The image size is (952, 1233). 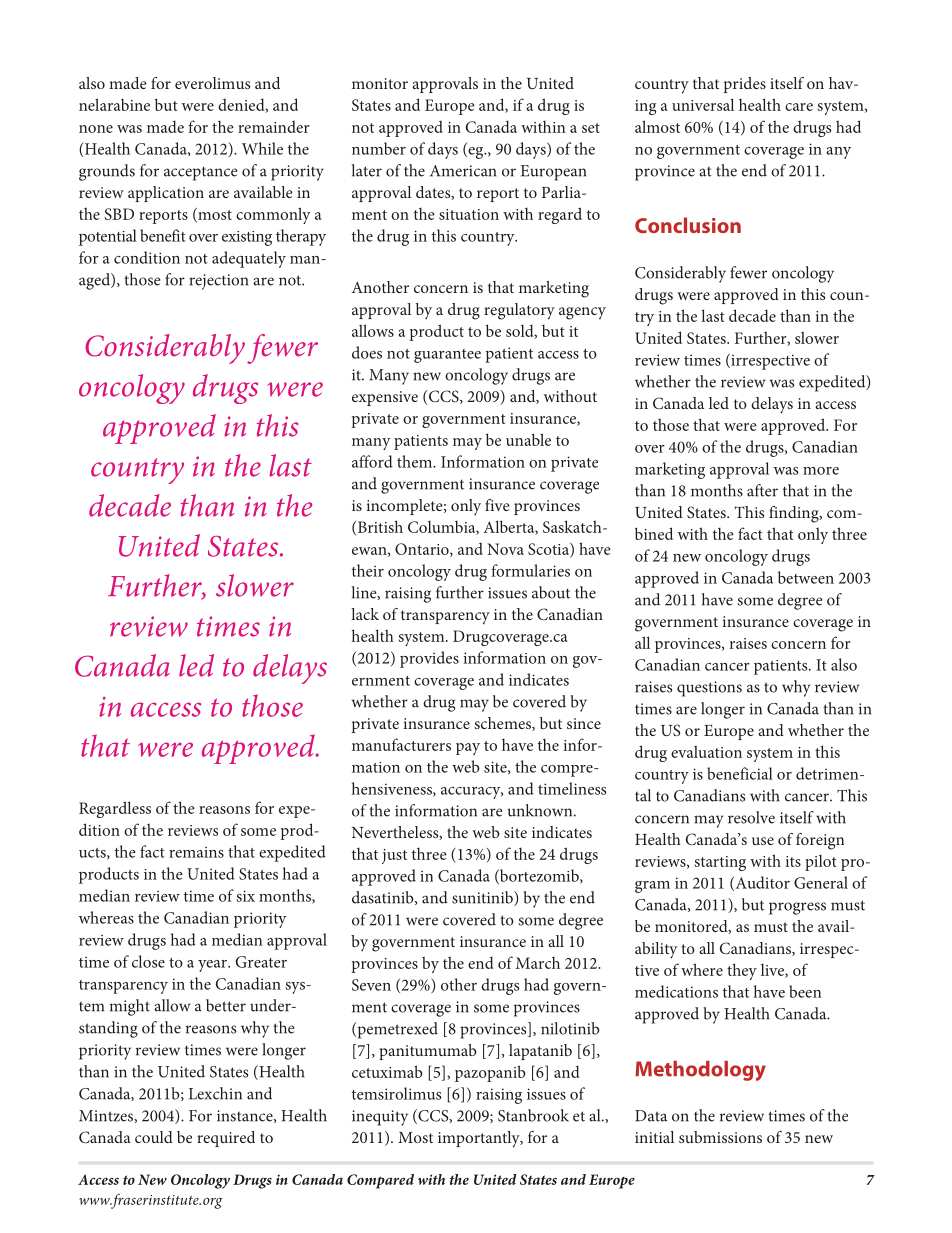 I want to click on fit, so click(x=178, y=235).
